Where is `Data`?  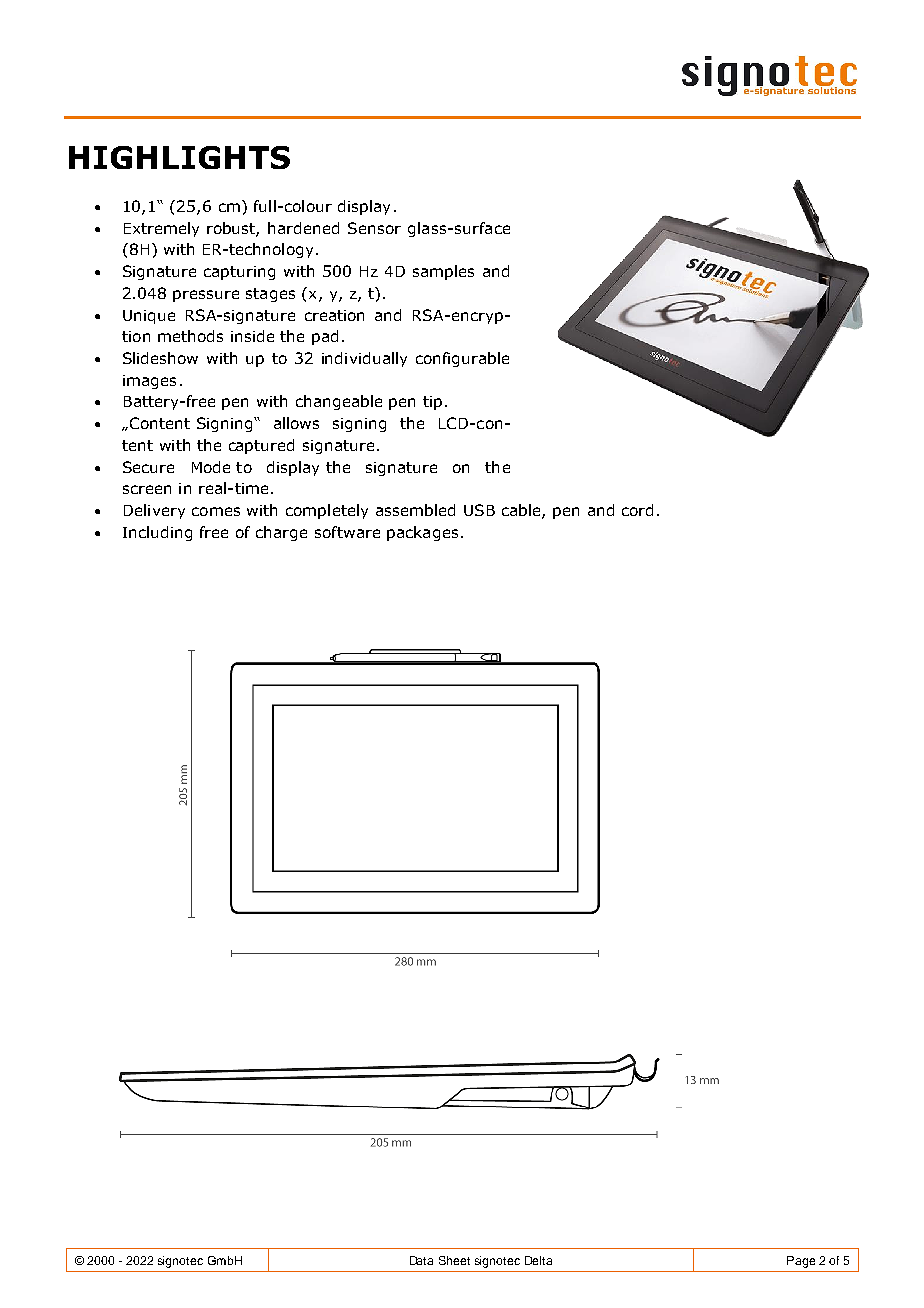
Data is located at coordinates (421, 1260).
